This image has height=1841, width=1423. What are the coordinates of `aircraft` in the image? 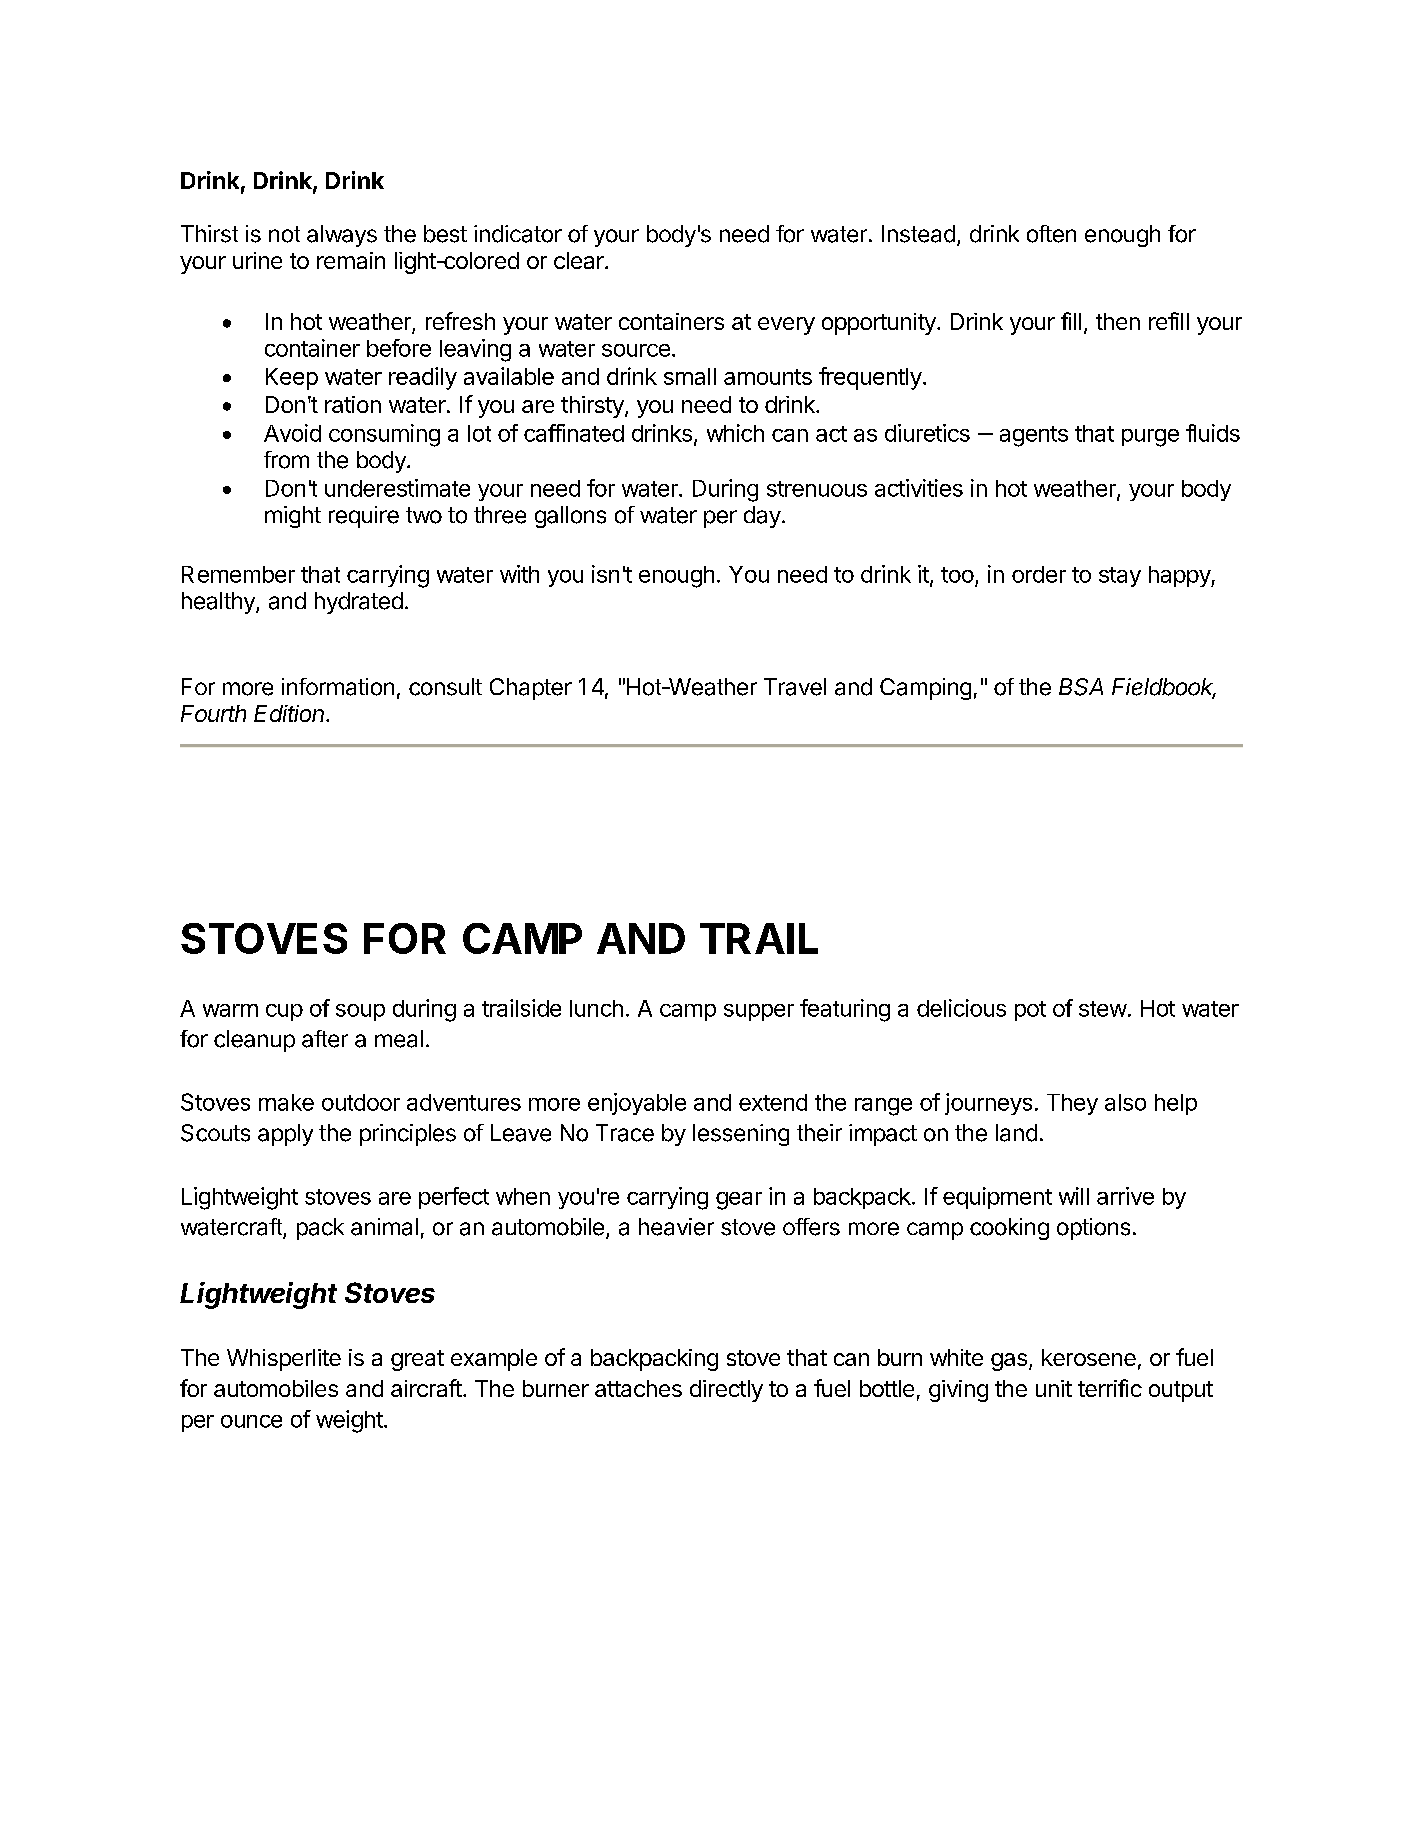 It's located at (426, 1388).
